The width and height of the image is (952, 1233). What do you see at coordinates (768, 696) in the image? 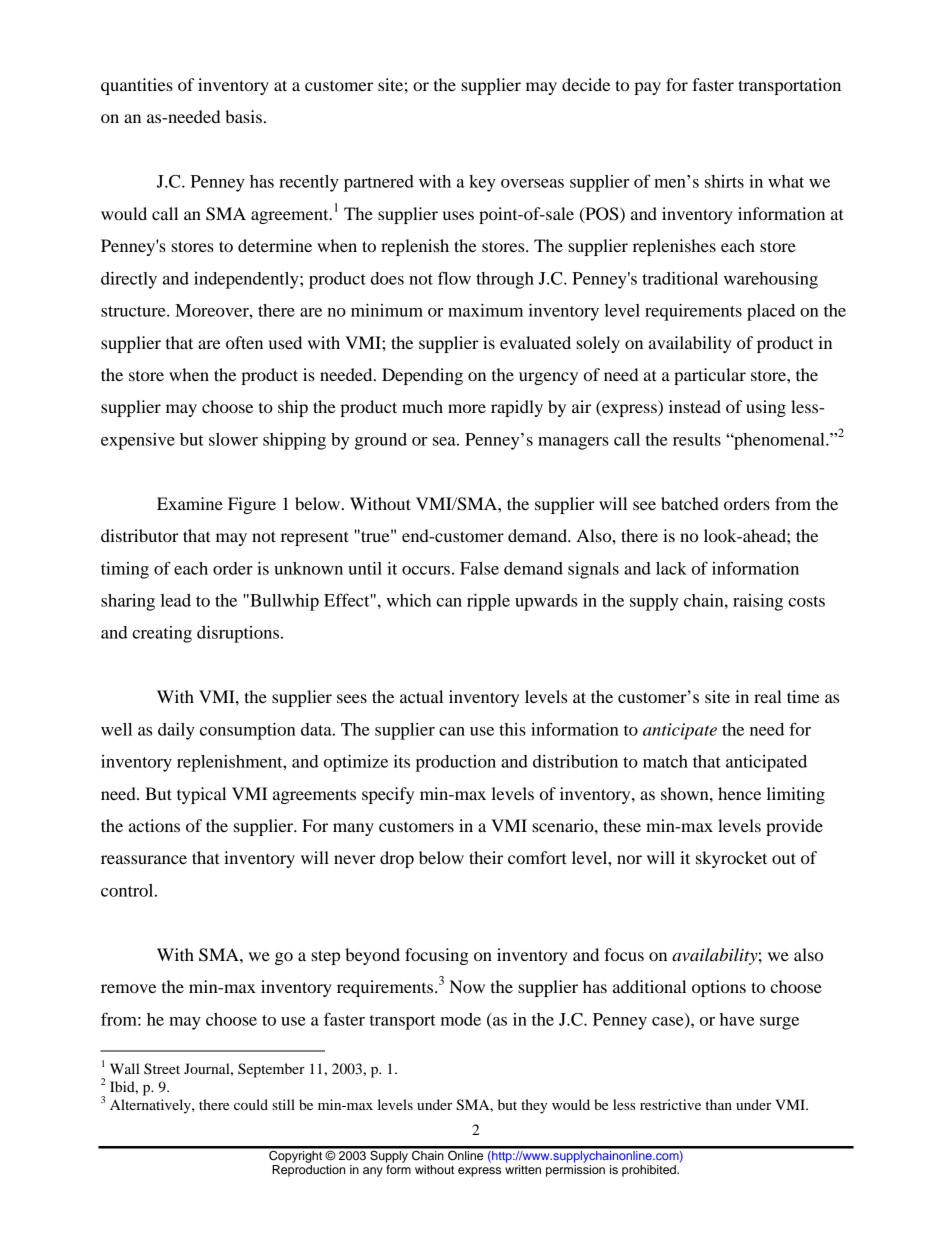
I see `real` at bounding box center [768, 696].
